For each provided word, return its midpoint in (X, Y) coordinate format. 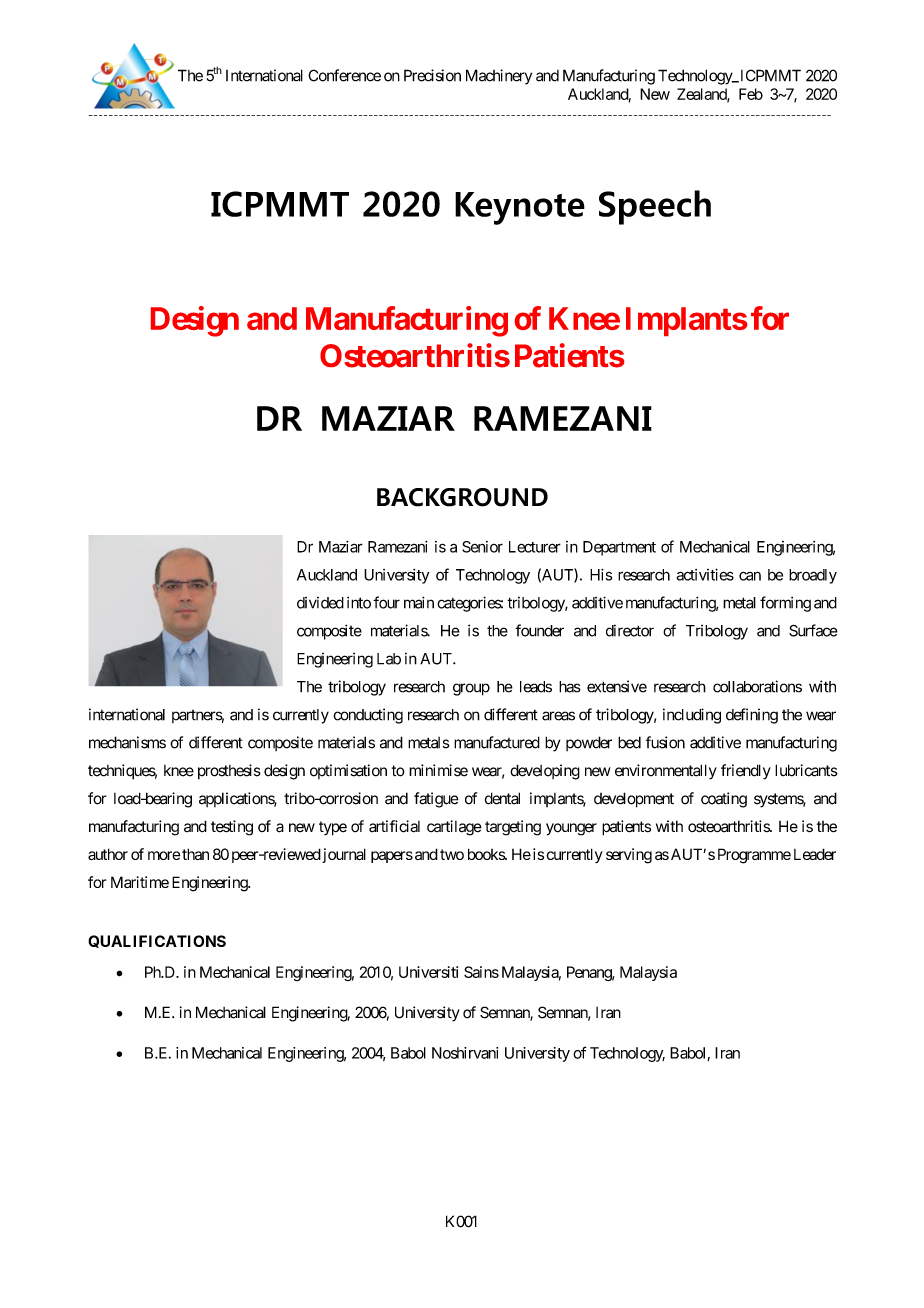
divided (320, 603)
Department (619, 548)
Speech (655, 207)
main (419, 602)
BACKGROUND (462, 497)
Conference (344, 75)
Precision (432, 75)
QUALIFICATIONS (157, 941)
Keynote (520, 208)
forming (785, 604)
